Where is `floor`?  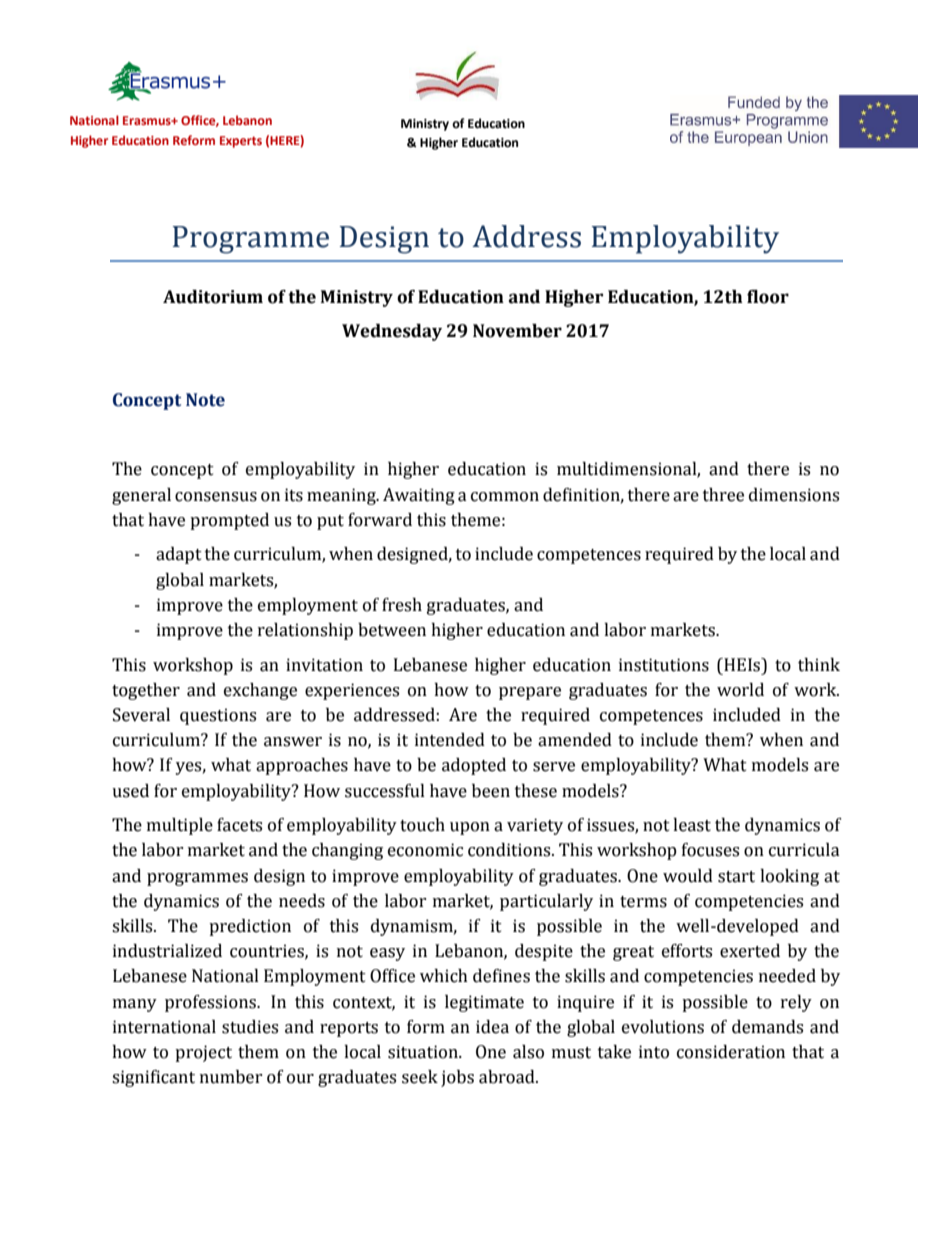 floor is located at coordinates (768, 297).
